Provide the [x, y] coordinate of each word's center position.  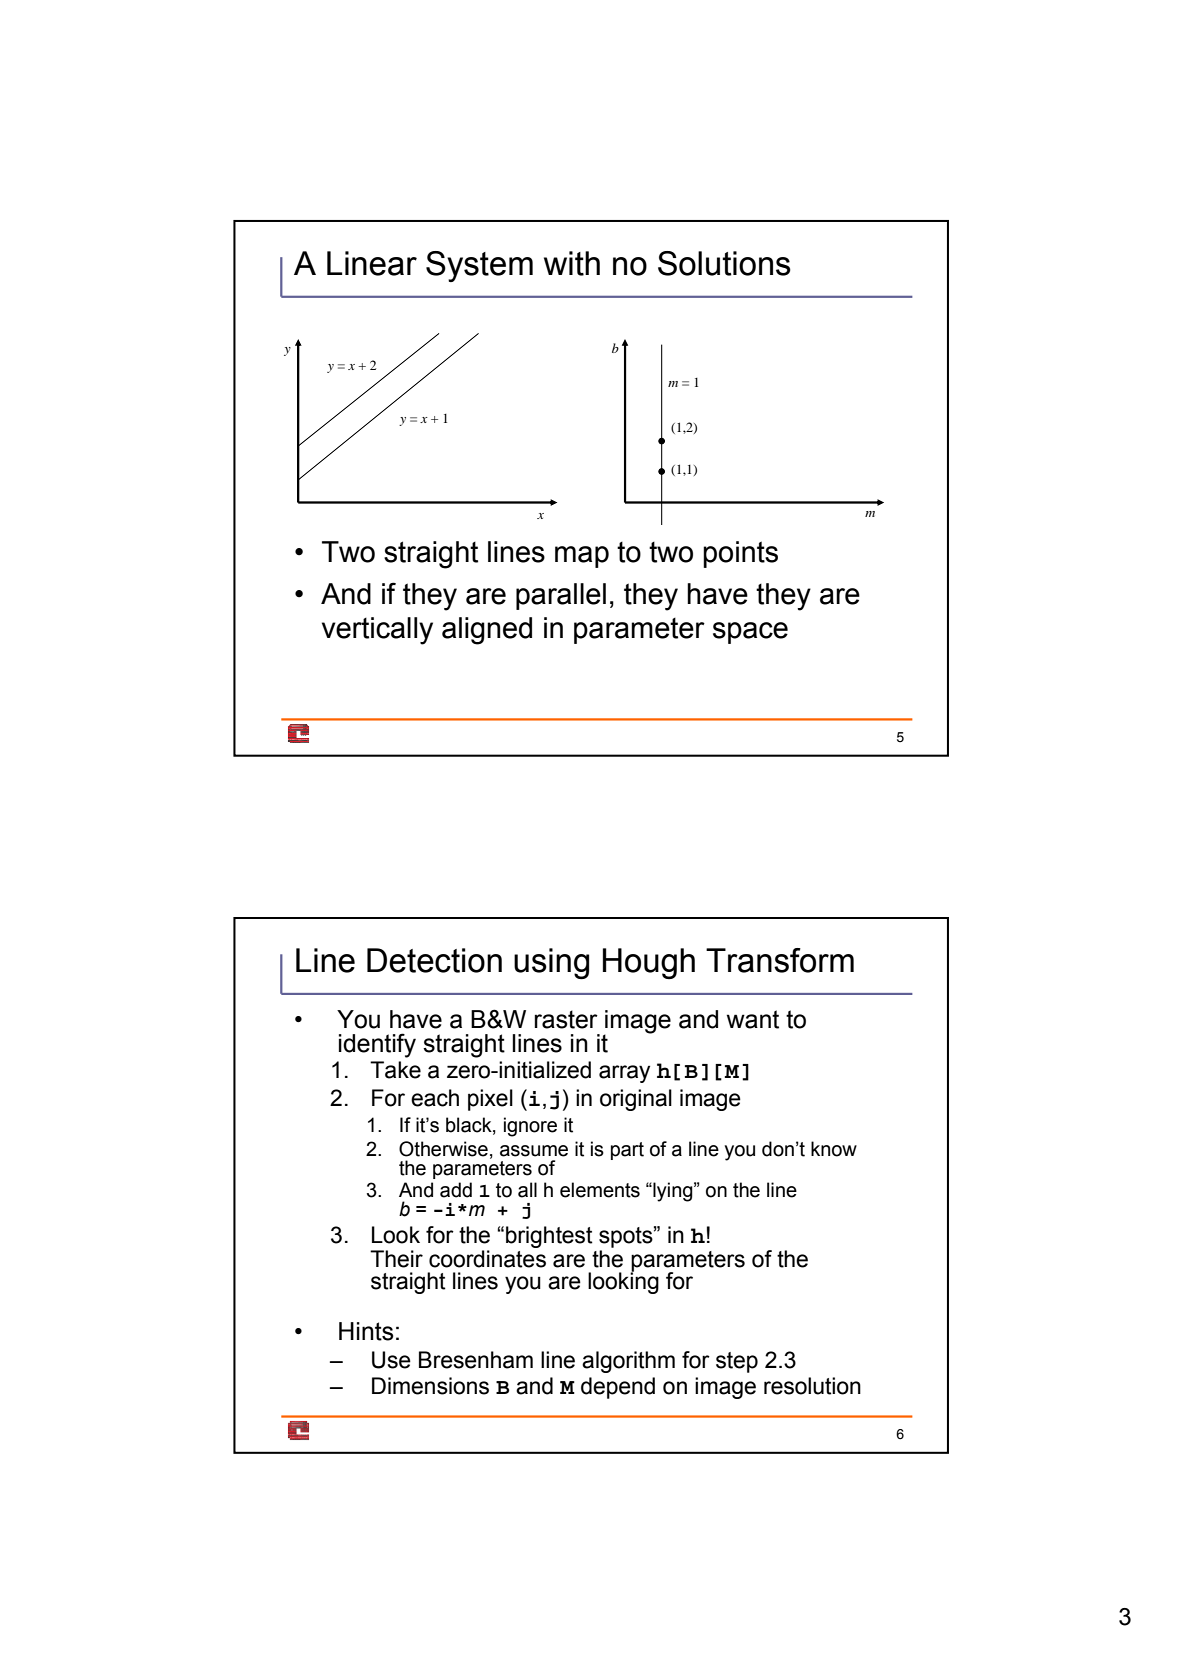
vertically [377, 631]
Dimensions [430, 1386]
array [624, 1074]
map [582, 557]
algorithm [628, 1362]
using [551, 963]
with [572, 263]
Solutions [724, 263]
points [740, 554]
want [753, 1019]
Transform [780, 960]
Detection [434, 960]
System [479, 266]
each [435, 1098]
